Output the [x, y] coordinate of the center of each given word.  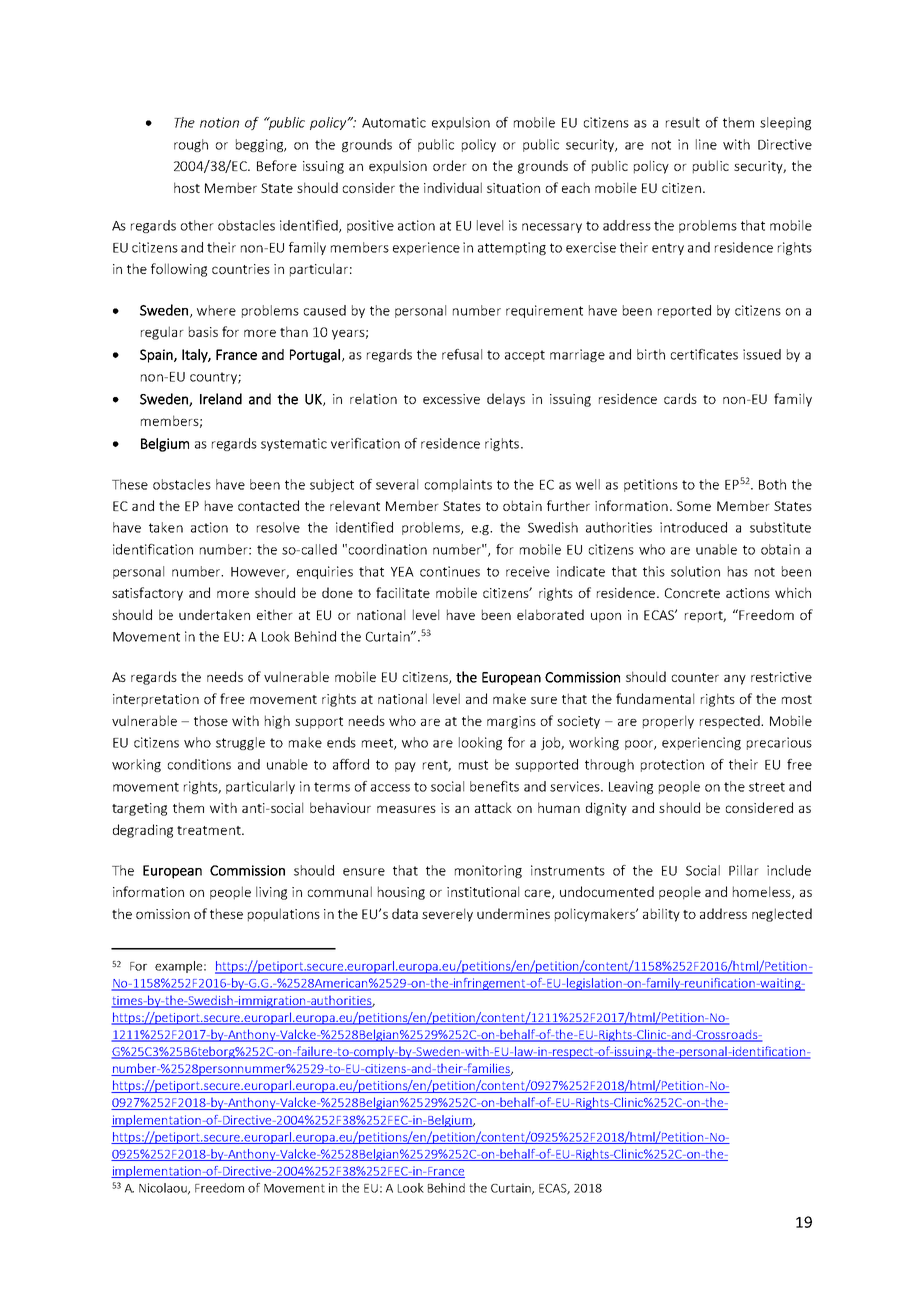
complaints [458, 485]
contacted [268, 505]
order [450, 165]
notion [219, 122]
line [706, 144]
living [271, 893]
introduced [693, 527]
